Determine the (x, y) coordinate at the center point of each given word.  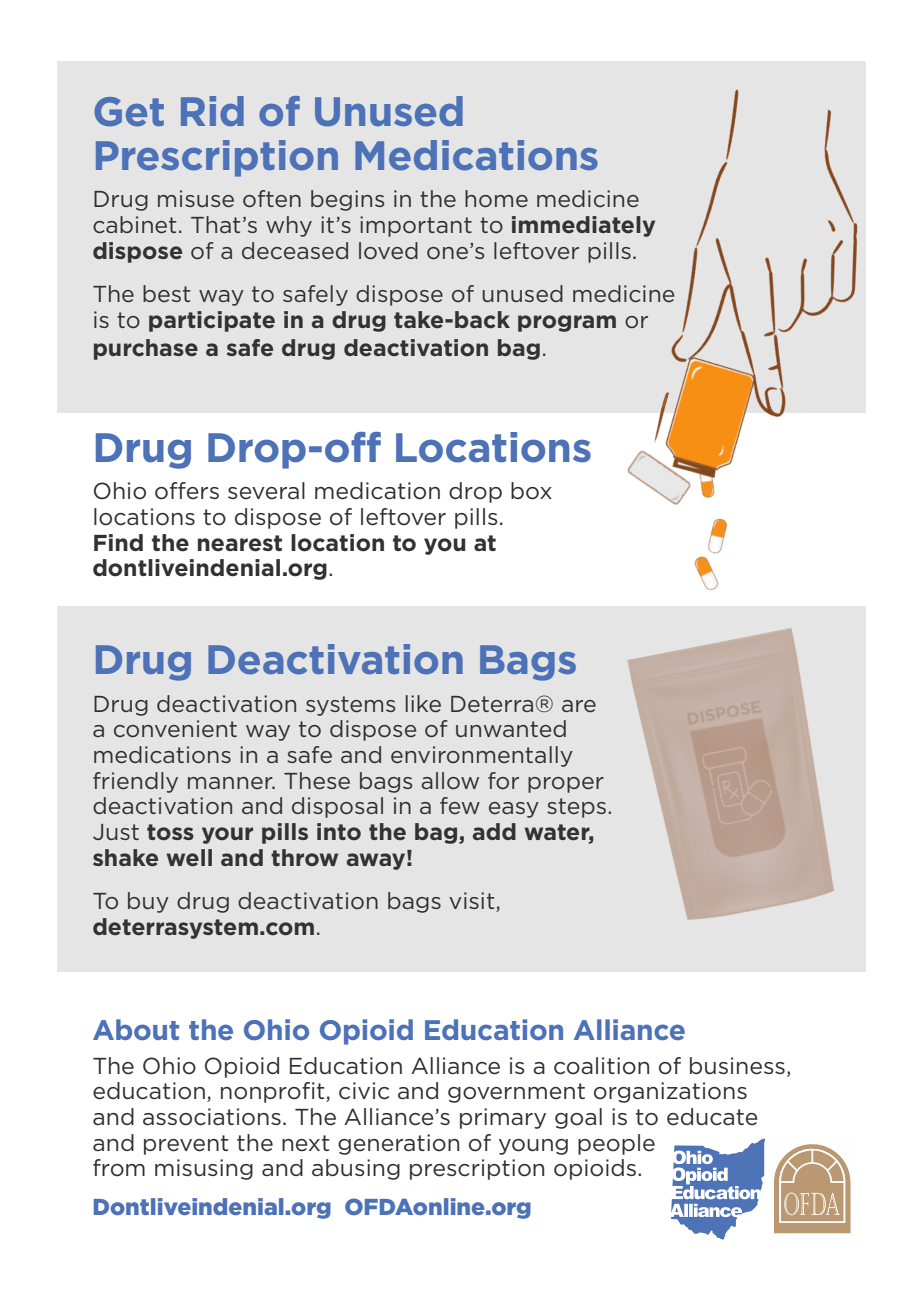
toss (170, 832)
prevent (186, 1145)
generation (398, 1144)
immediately (583, 226)
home (496, 199)
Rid (212, 111)
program (567, 323)
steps (576, 808)
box (531, 491)
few (460, 805)
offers (187, 491)
